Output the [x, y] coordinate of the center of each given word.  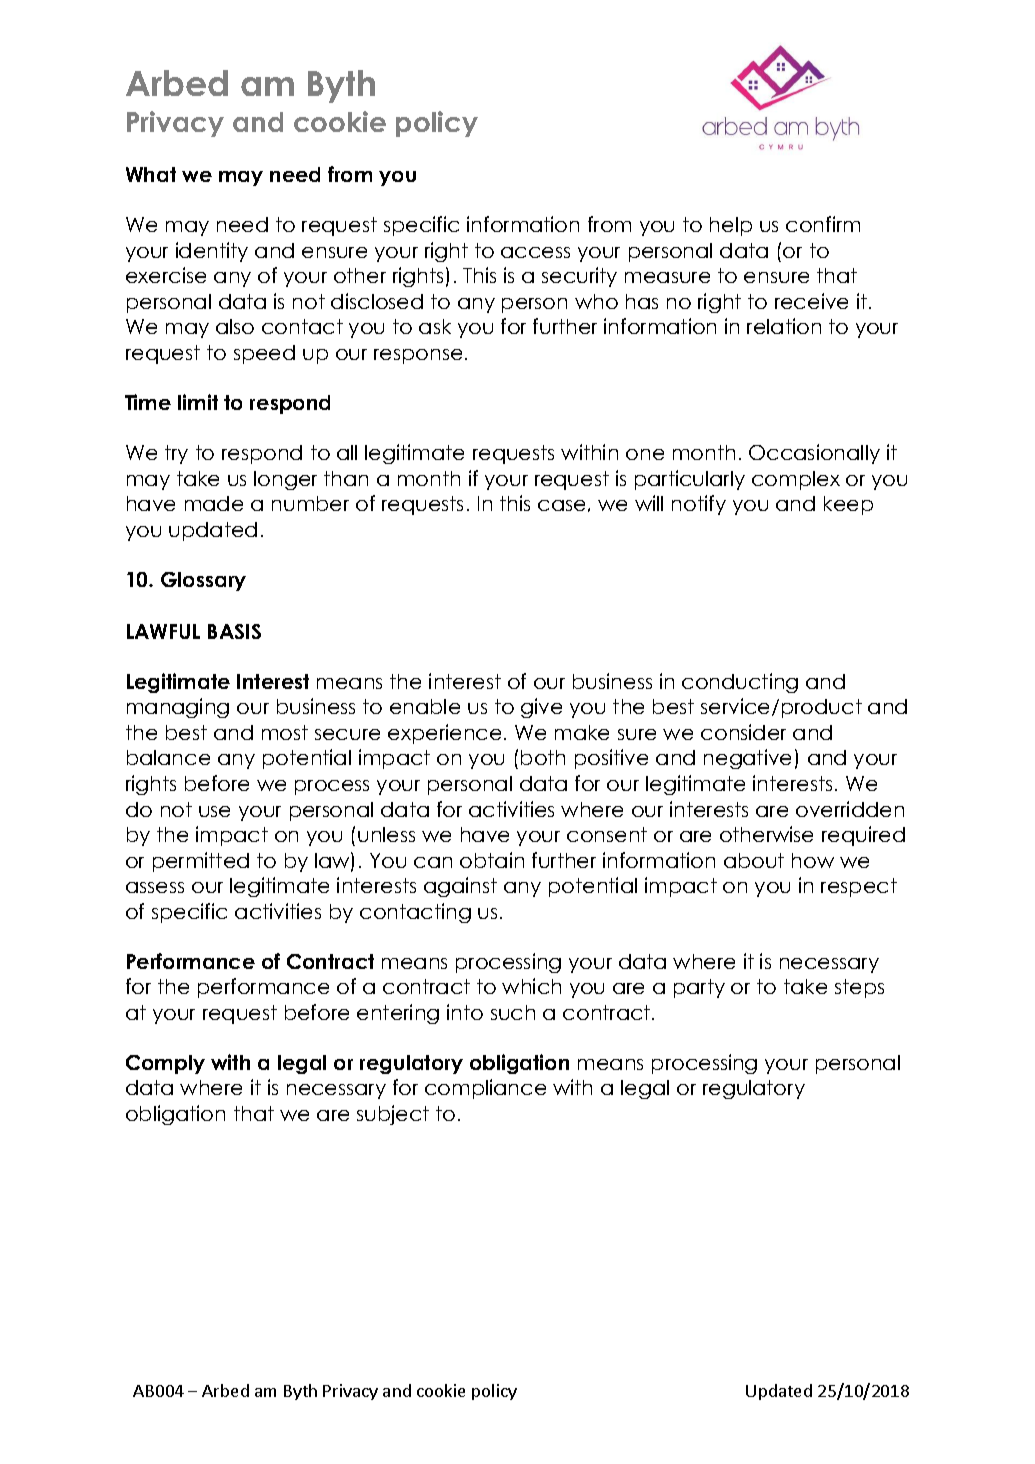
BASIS [234, 631]
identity [212, 252]
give [541, 708]
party [699, 988]
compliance [485, 1089]
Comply [165, 1064]
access [535, 252]
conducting [740, 683]
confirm [823, 224]
